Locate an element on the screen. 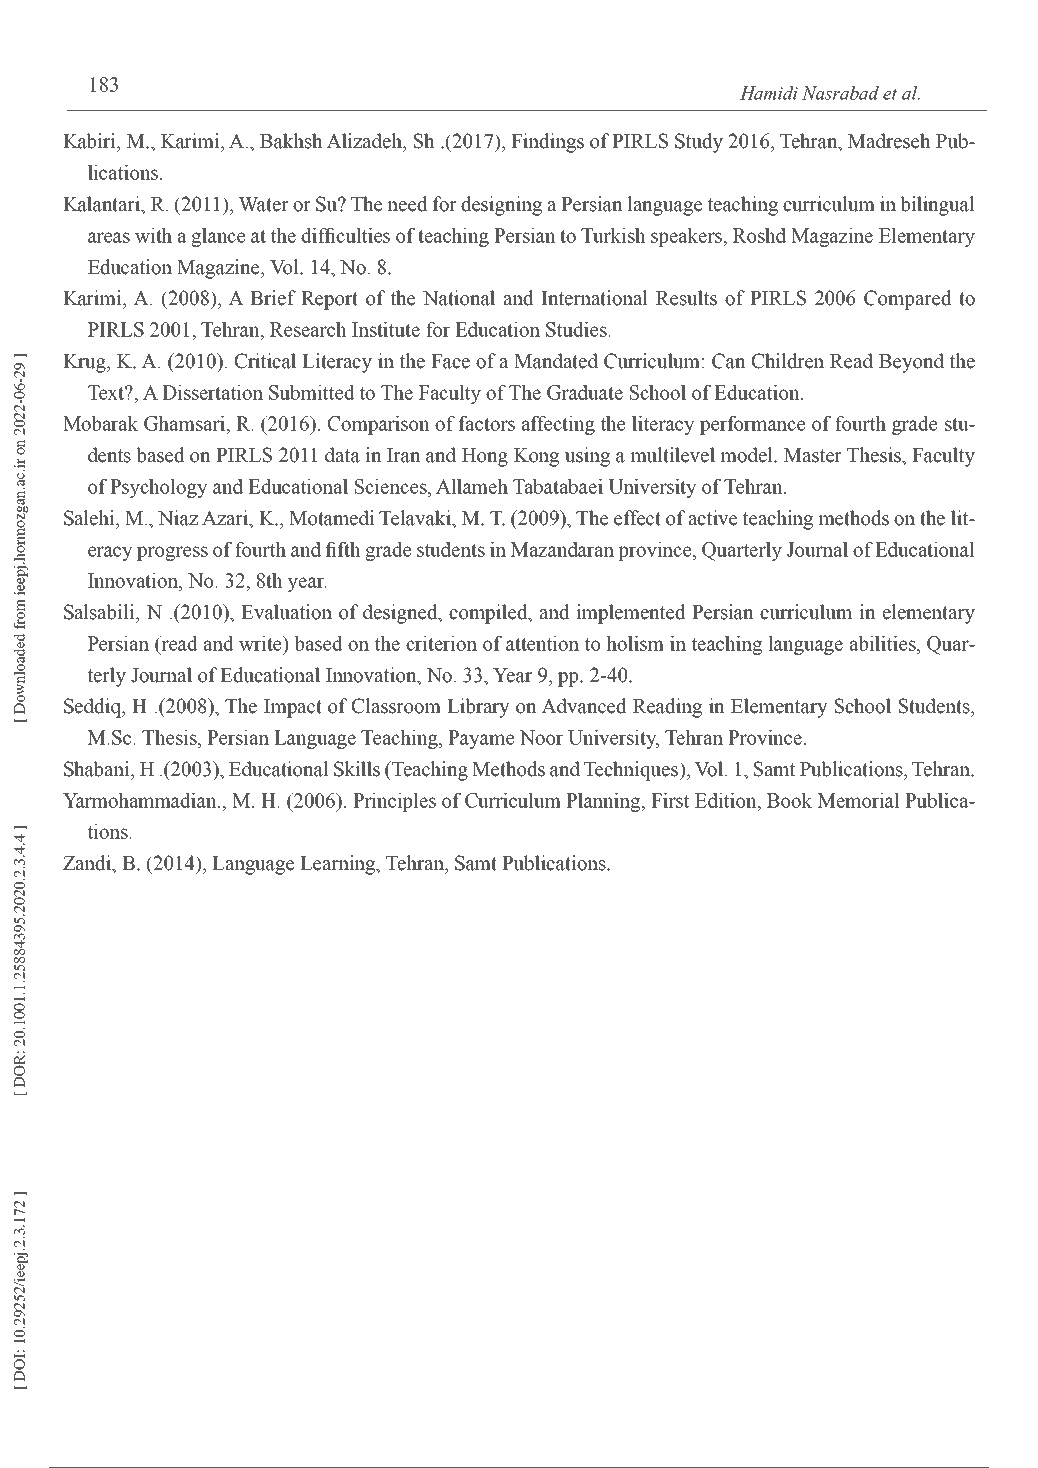 The width and height of the screenshot is (1038, 1468). Planning is located at coordinates (604, 802).
